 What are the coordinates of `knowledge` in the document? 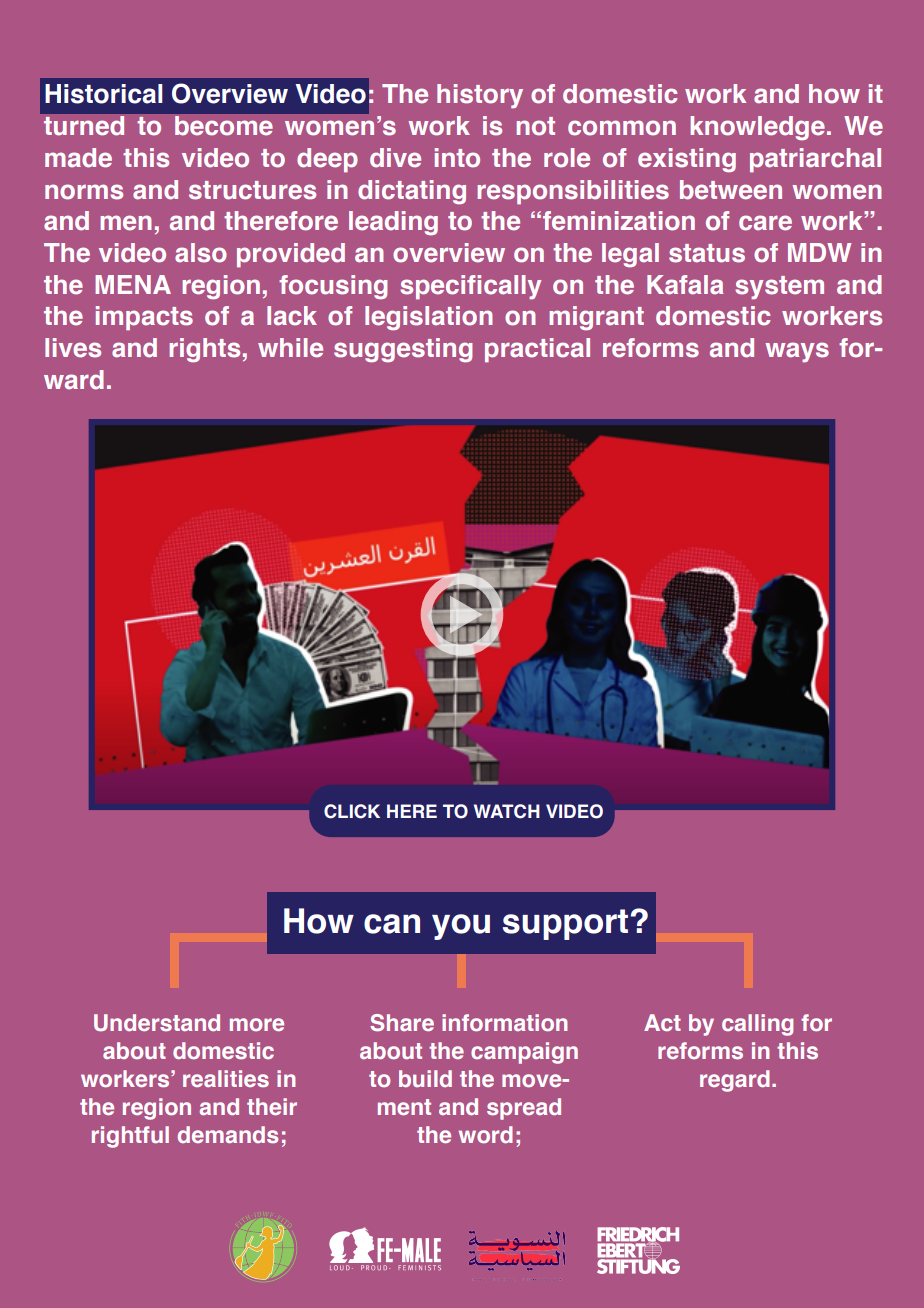 It's located at (757, 128).
